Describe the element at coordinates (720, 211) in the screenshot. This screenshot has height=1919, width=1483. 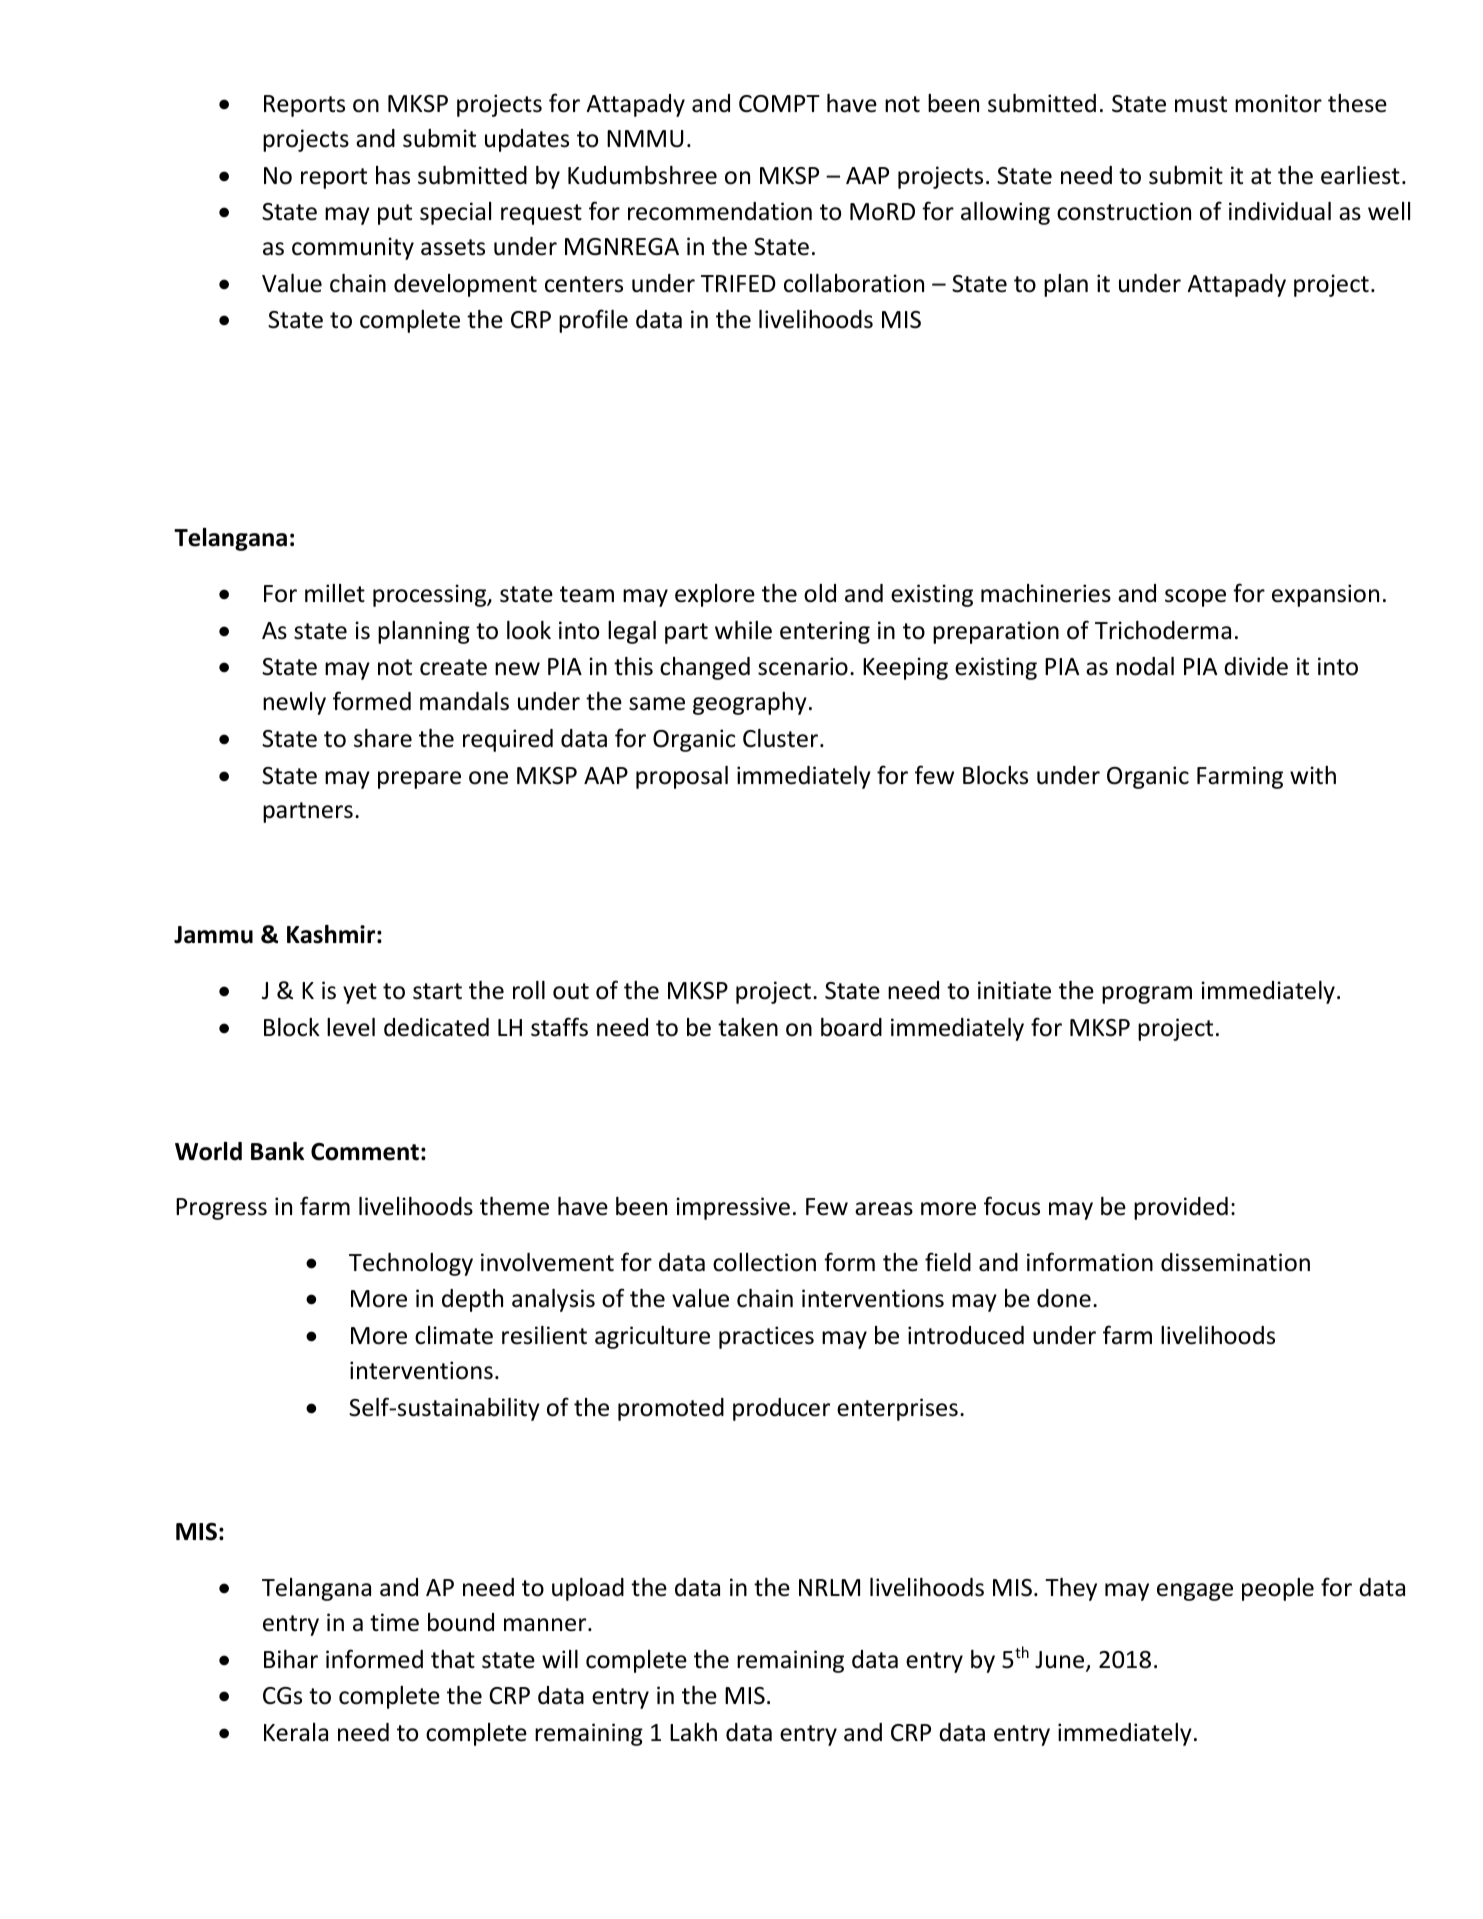
I see `recommendation` at that location.
